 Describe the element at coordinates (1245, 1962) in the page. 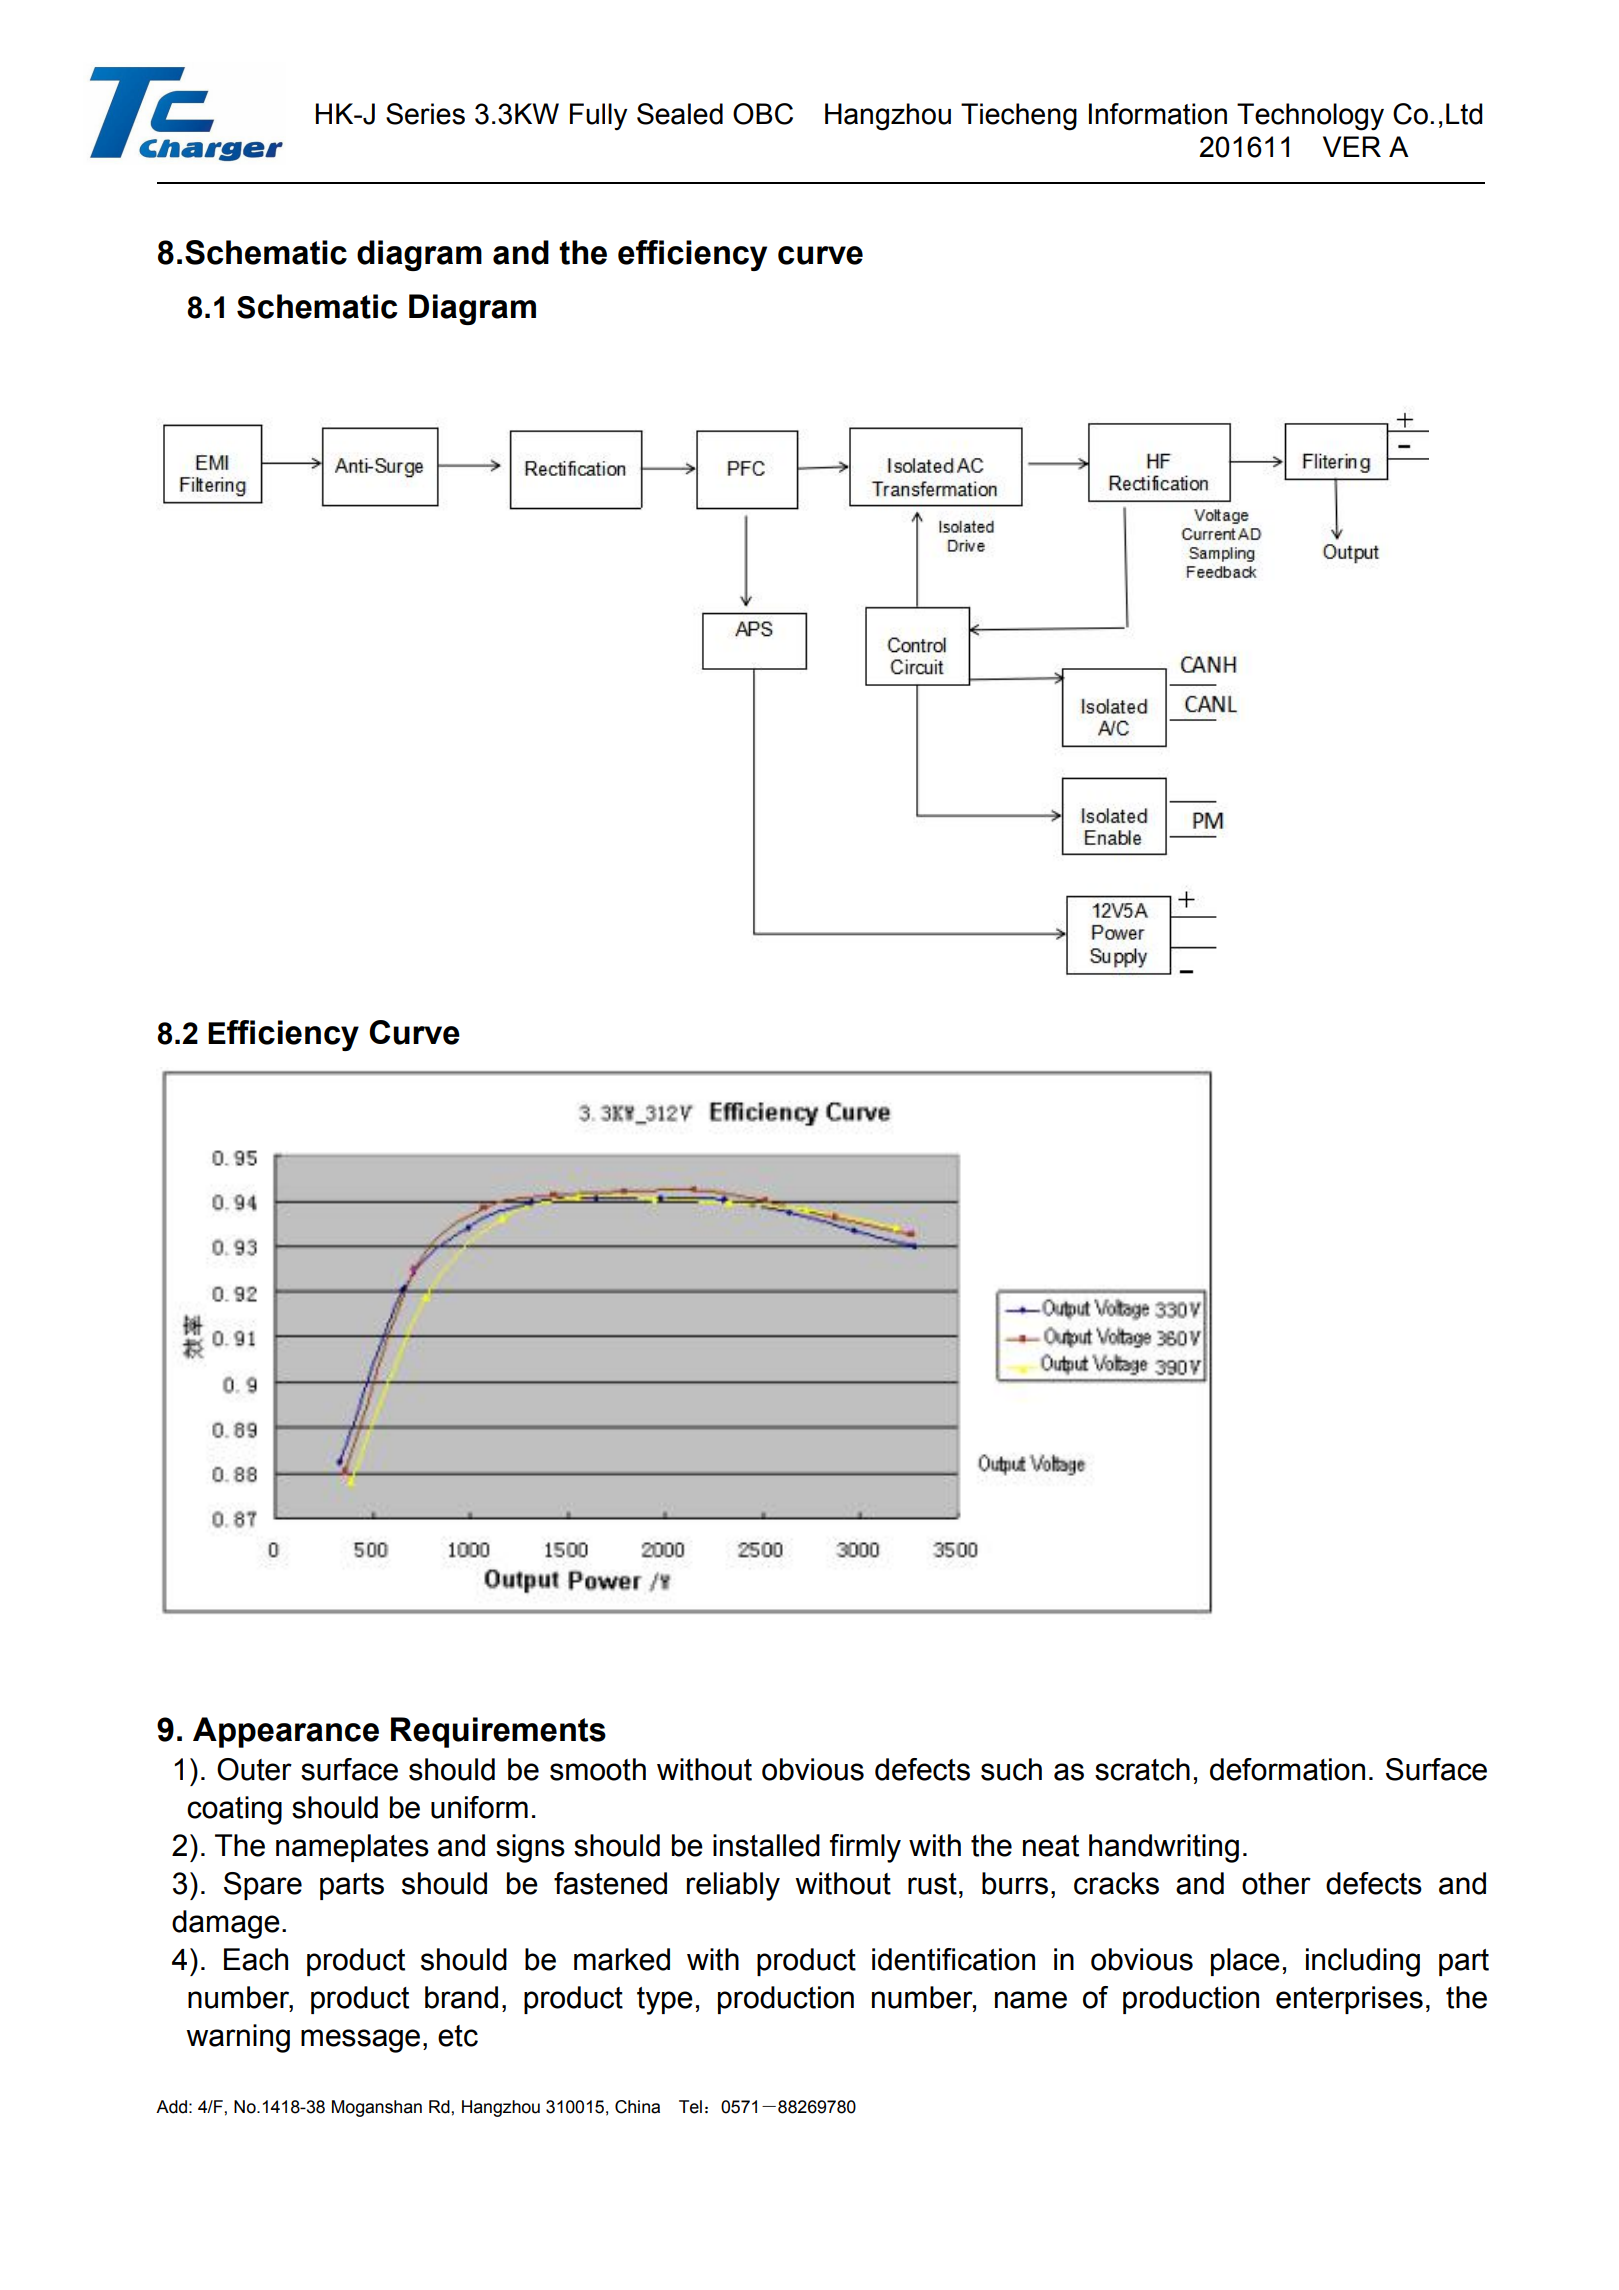

I see `place` at that location.
